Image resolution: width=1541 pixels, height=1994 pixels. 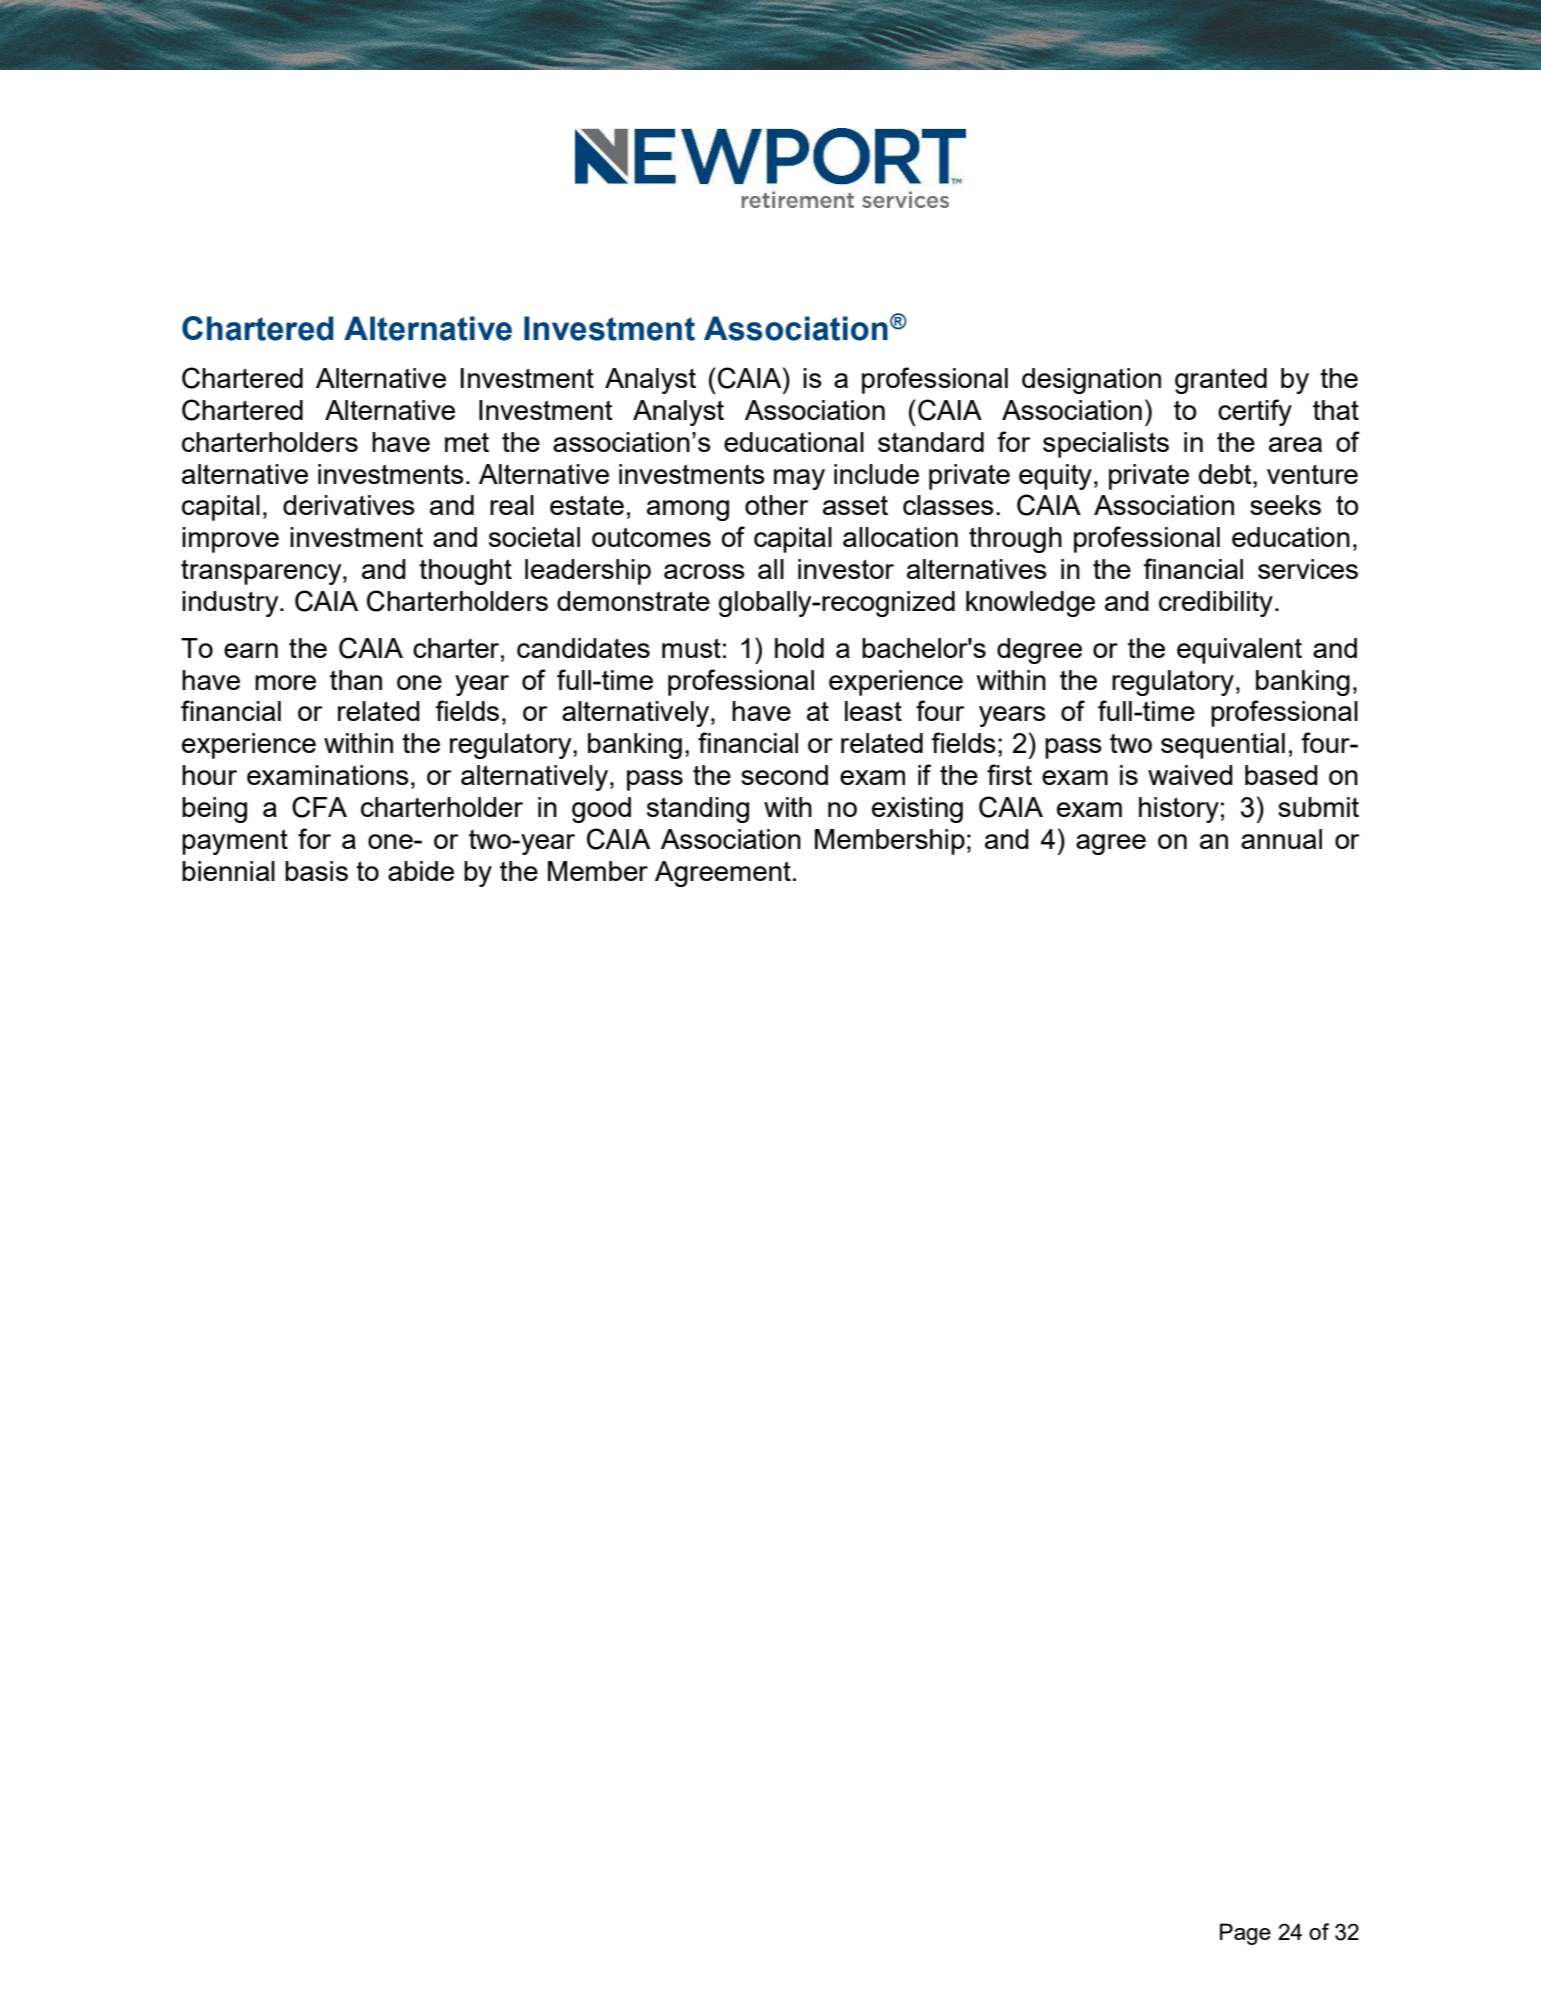 What do you see at coordinates (698, 810) in the image?
I see `standing` at bounding box center [698, 810].
